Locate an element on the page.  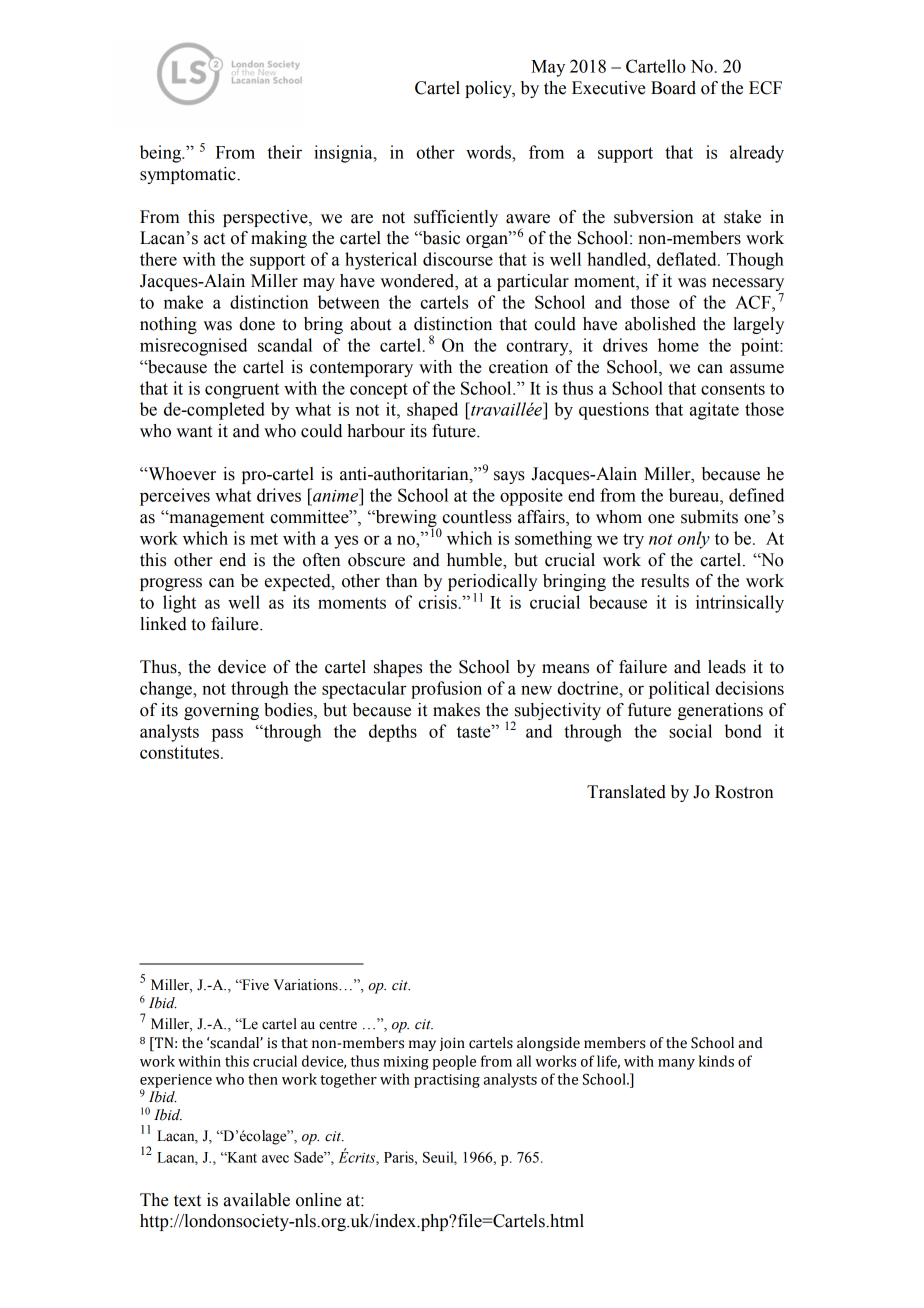
online is located at coordinates (318, 1200).
